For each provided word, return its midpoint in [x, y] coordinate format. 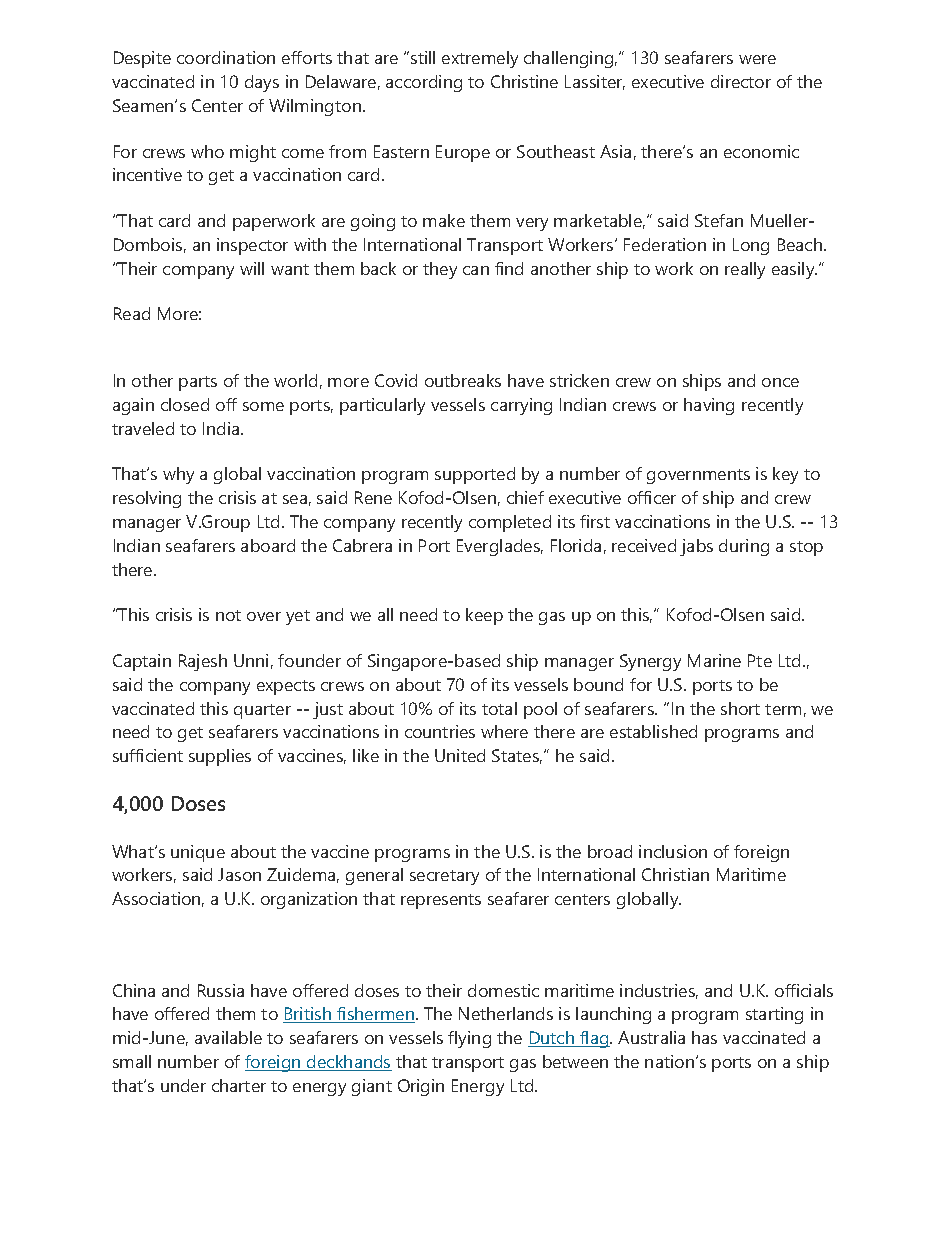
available [228, 1037]
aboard [268, 545]
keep [484, 616]
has [704, 1037]
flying [469, 1039]
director [741, 81]
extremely [480, 59]
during [744, 547]
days [262, 83]
